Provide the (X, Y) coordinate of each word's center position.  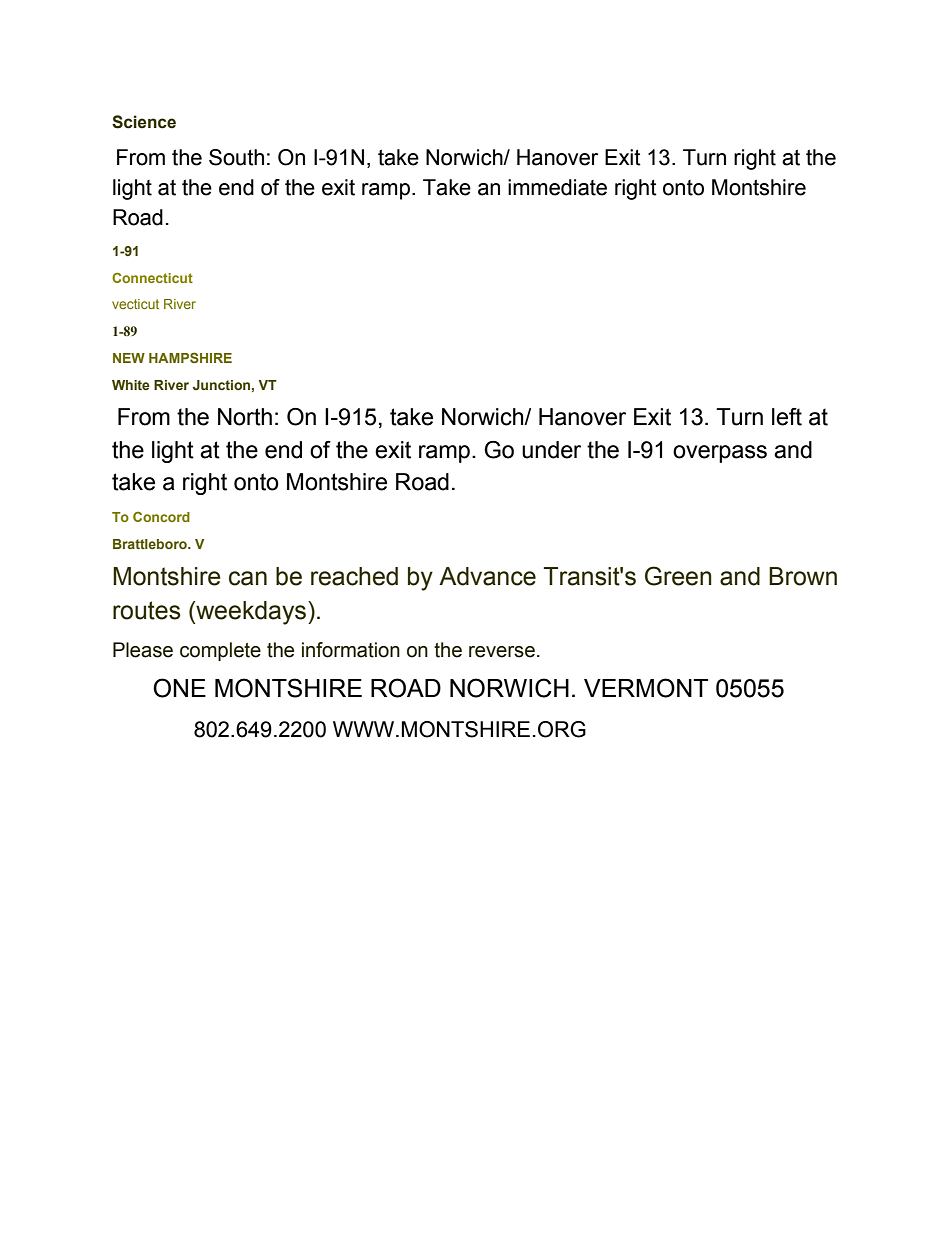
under (551, 450)
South (236, 157)
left (787, 417)
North (245, 417)
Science (144, 122)
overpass (720, 454)
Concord (161, 517)
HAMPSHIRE (190, 357)
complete (220, 651)
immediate (557, 187)
